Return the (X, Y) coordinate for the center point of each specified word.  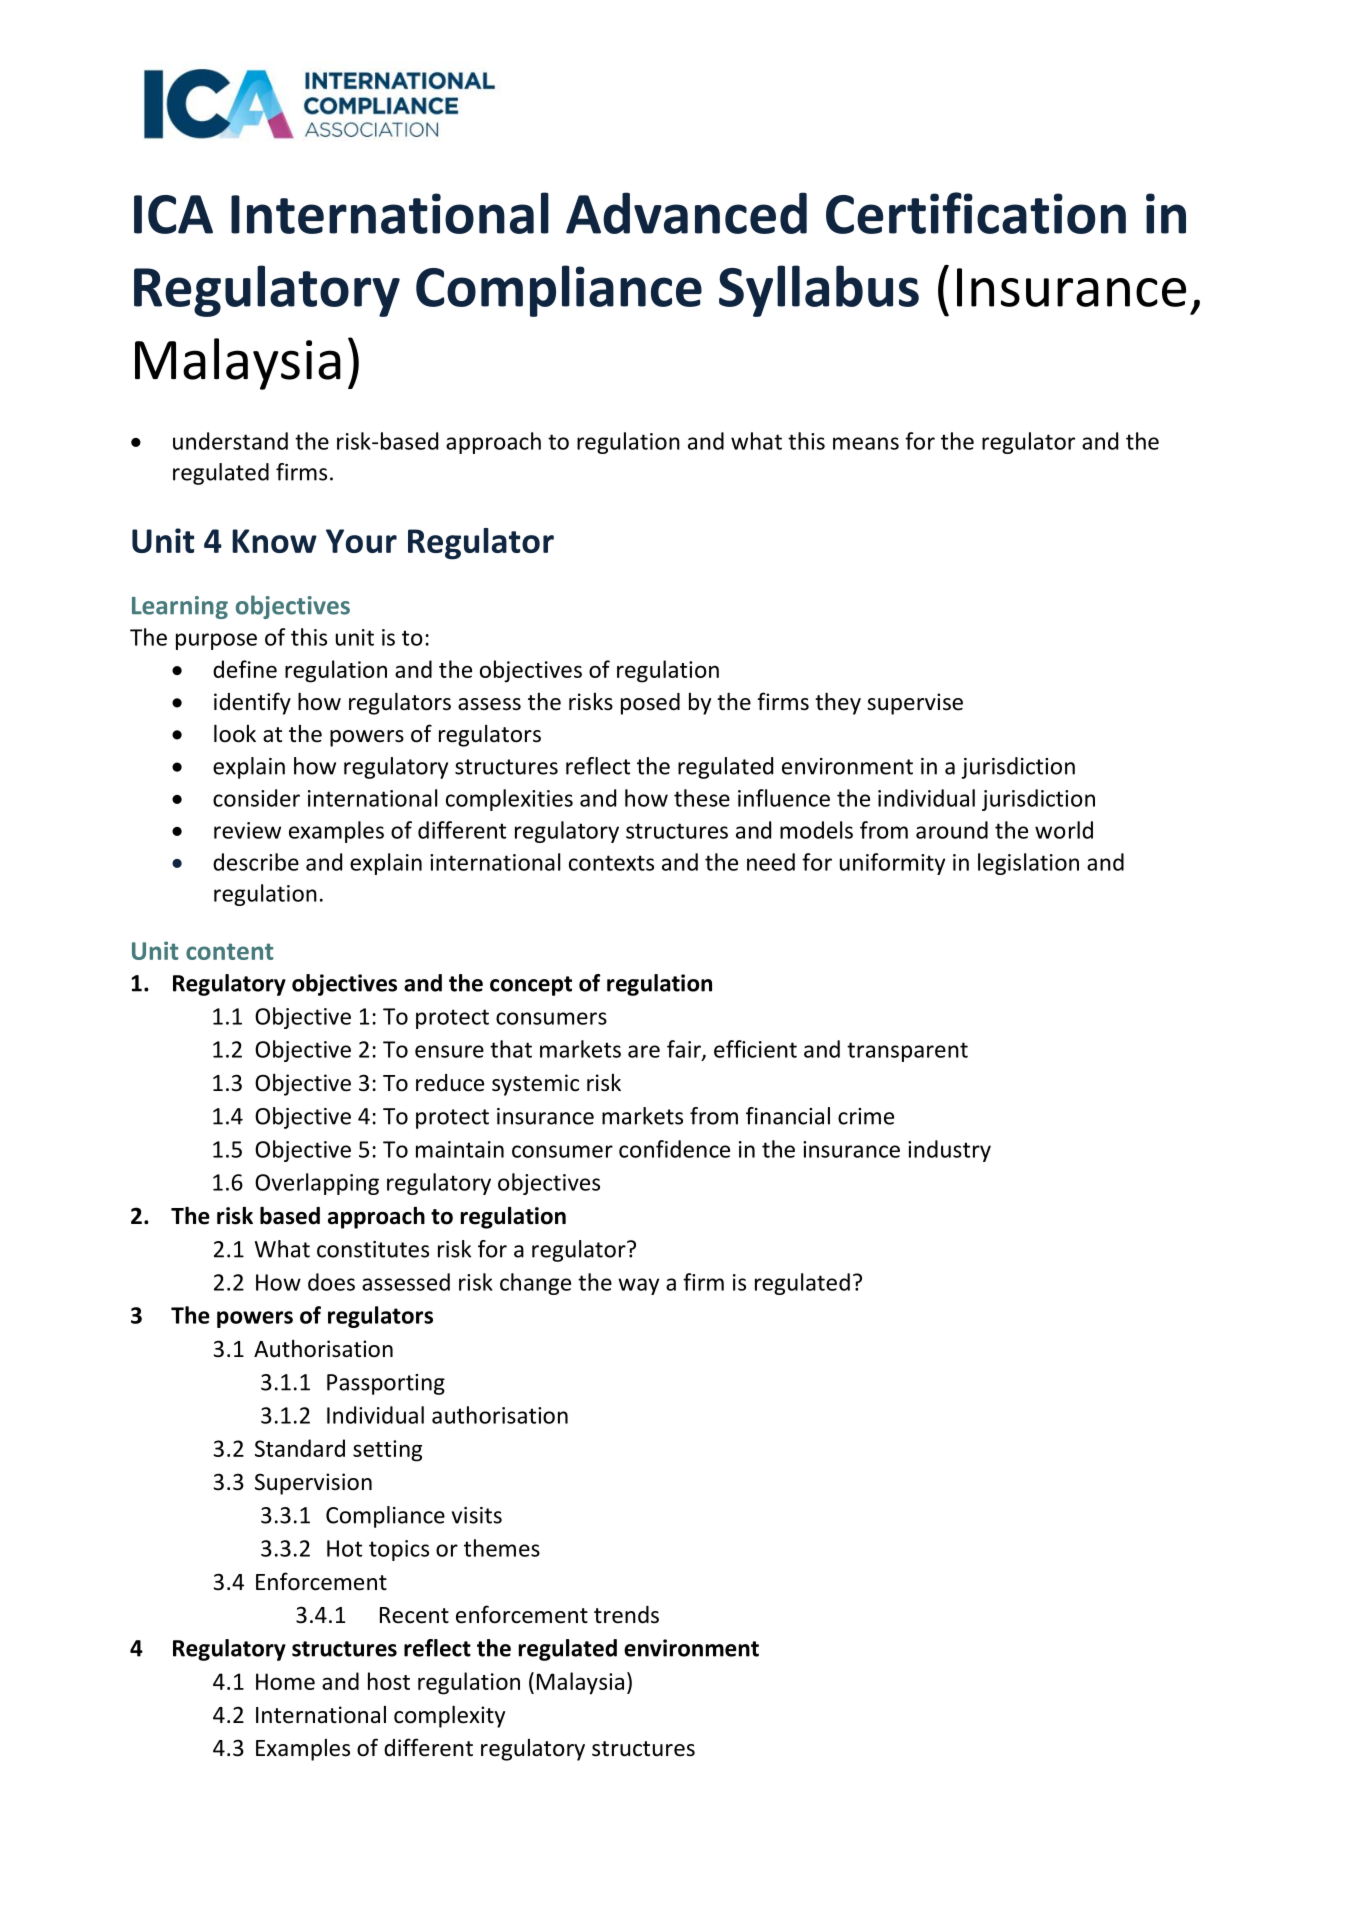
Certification (976, 213)
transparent (907, 1052)
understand (230, 441)
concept (531, 986)
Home (285, 1681)
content (229, 951)
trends (626, 1615)
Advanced (686, 213)
